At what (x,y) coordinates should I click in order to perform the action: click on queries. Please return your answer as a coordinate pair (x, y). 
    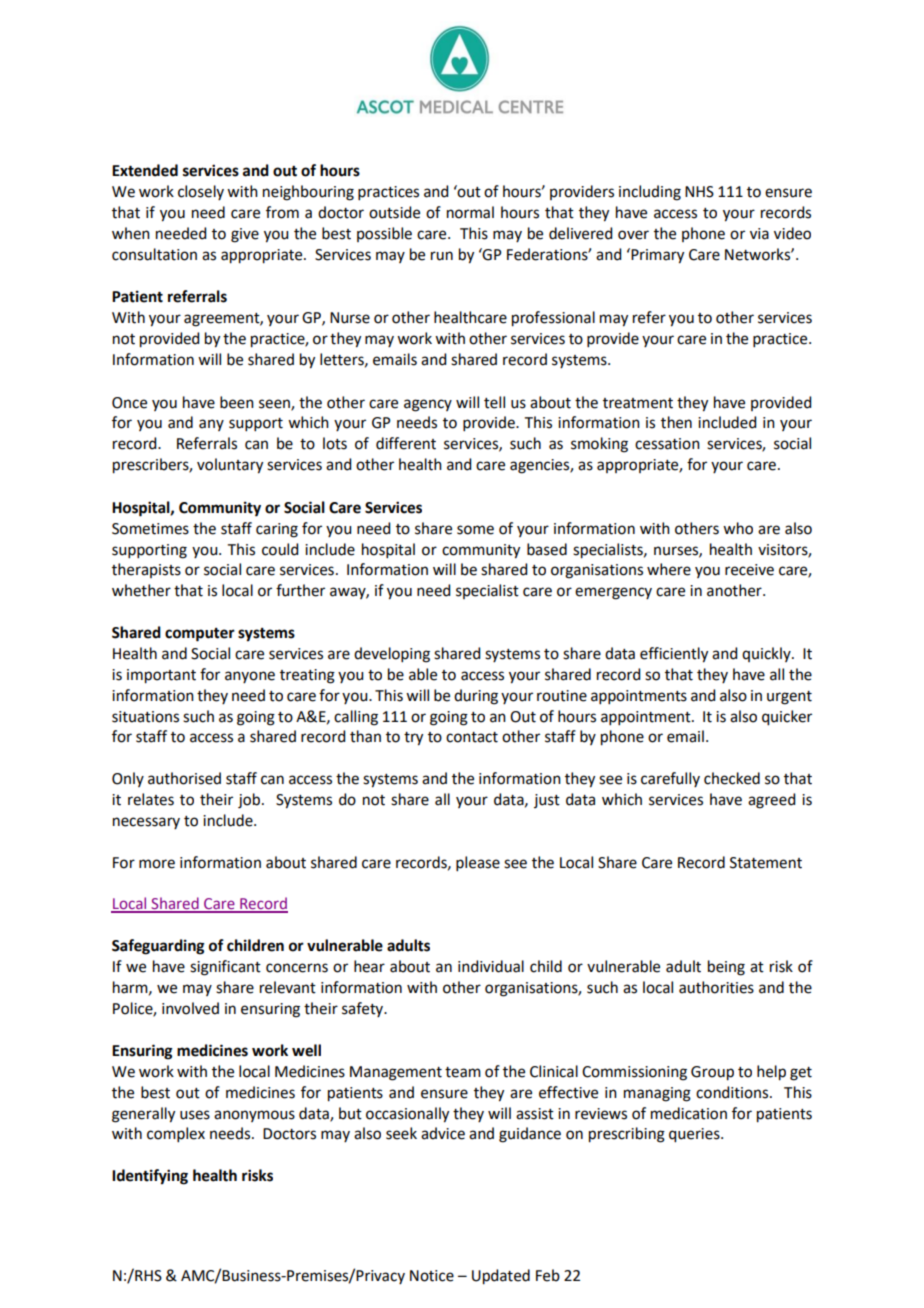
    Looking at the image, I should click on (695, 1135).
